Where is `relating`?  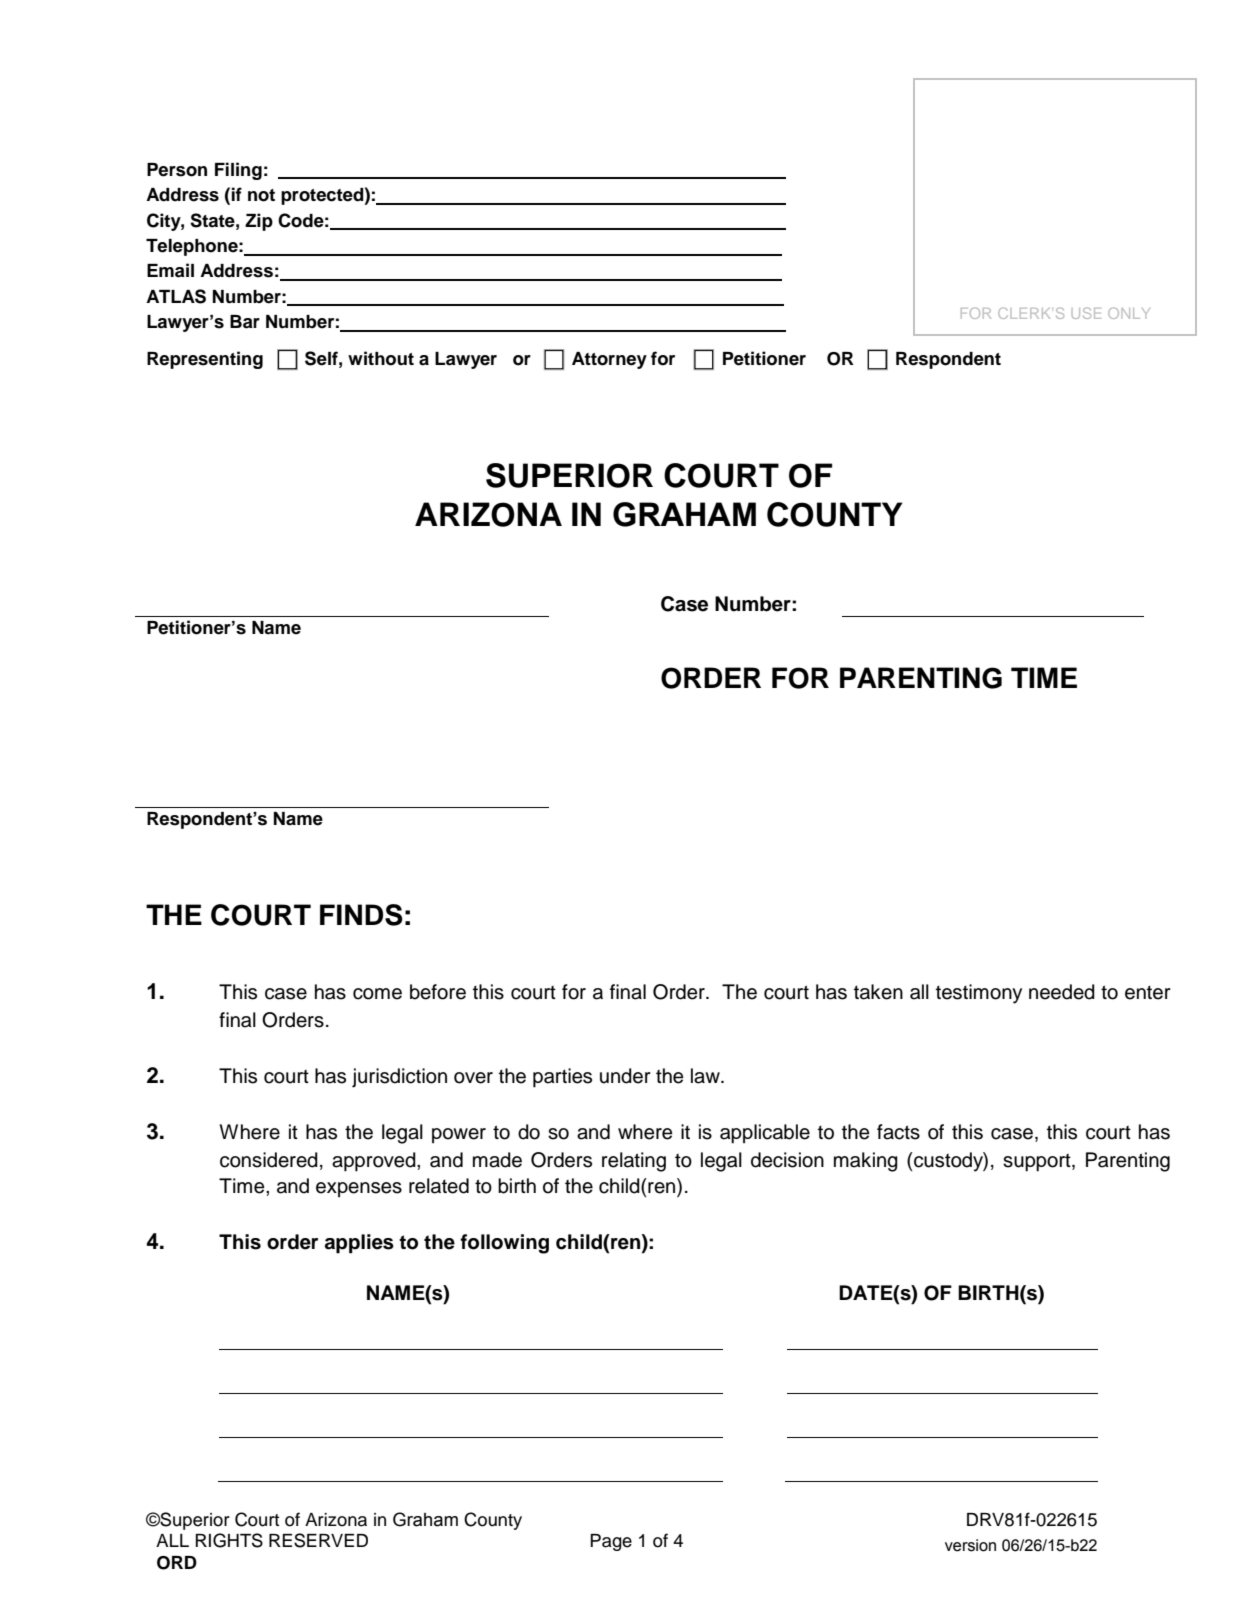
relating is located at coordinates (634, 1162).
